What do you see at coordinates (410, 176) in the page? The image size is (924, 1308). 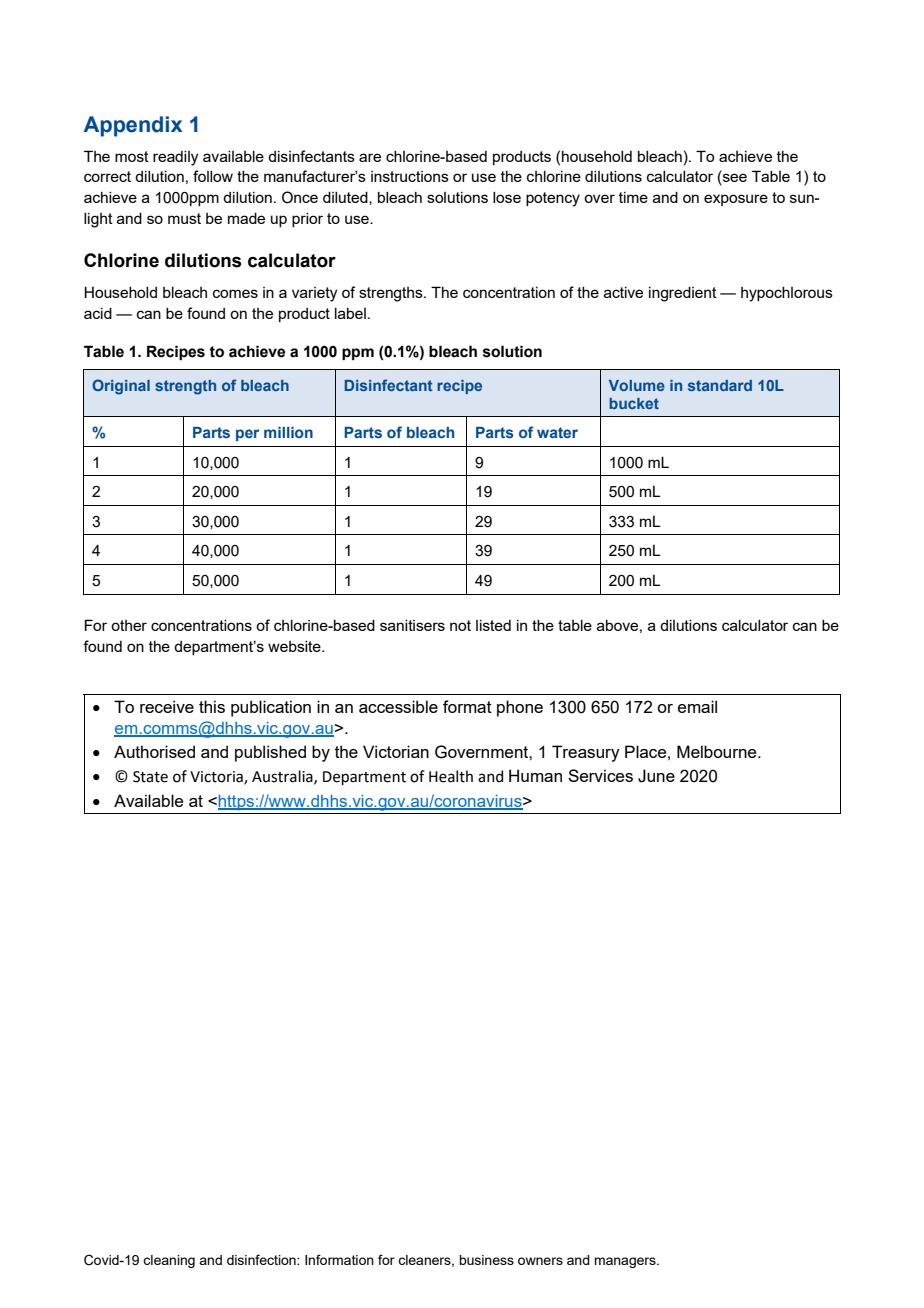 I see `instructions` at bounding box center [410, 176].
